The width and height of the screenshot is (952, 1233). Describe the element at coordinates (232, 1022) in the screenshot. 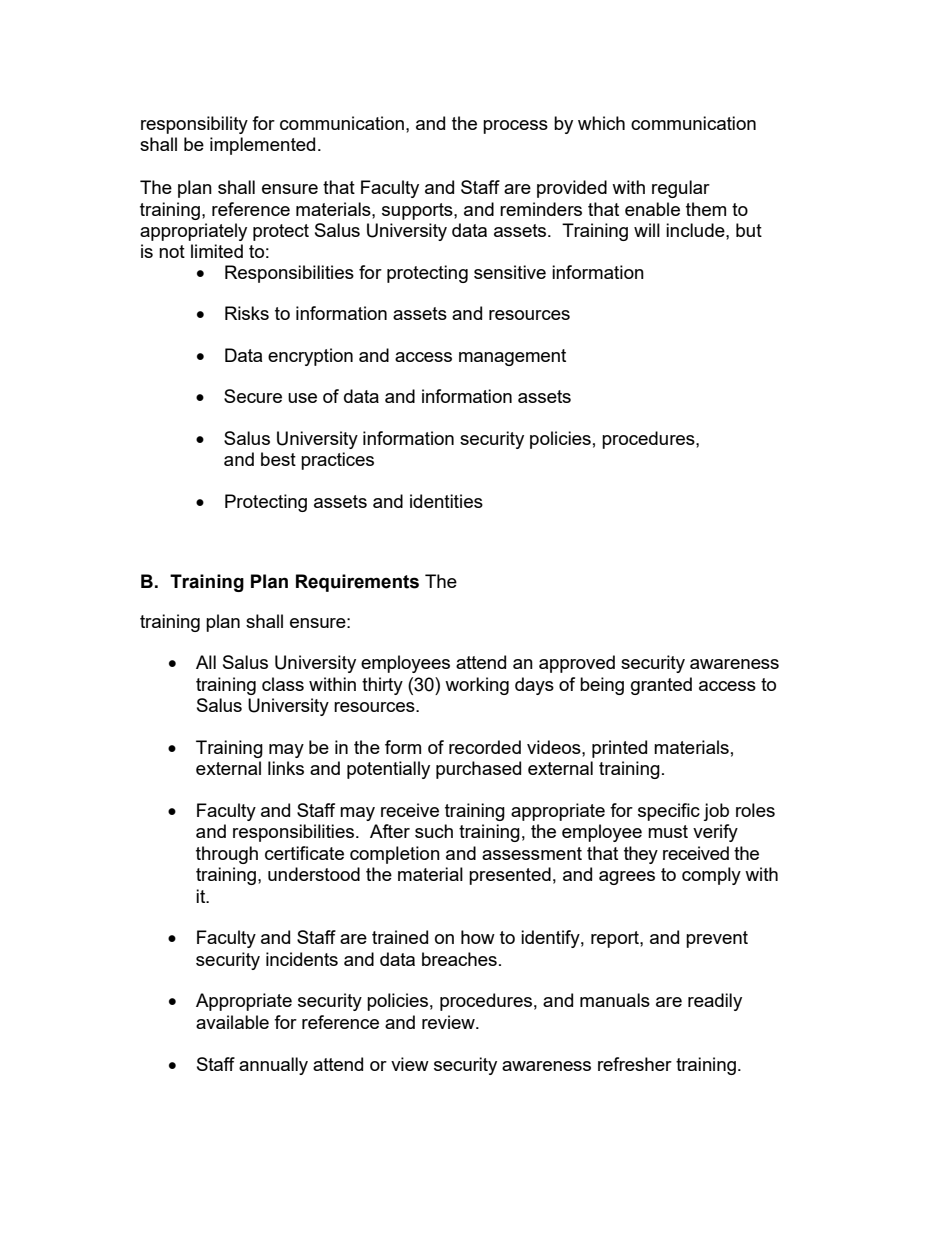

I see `available` at that location.
